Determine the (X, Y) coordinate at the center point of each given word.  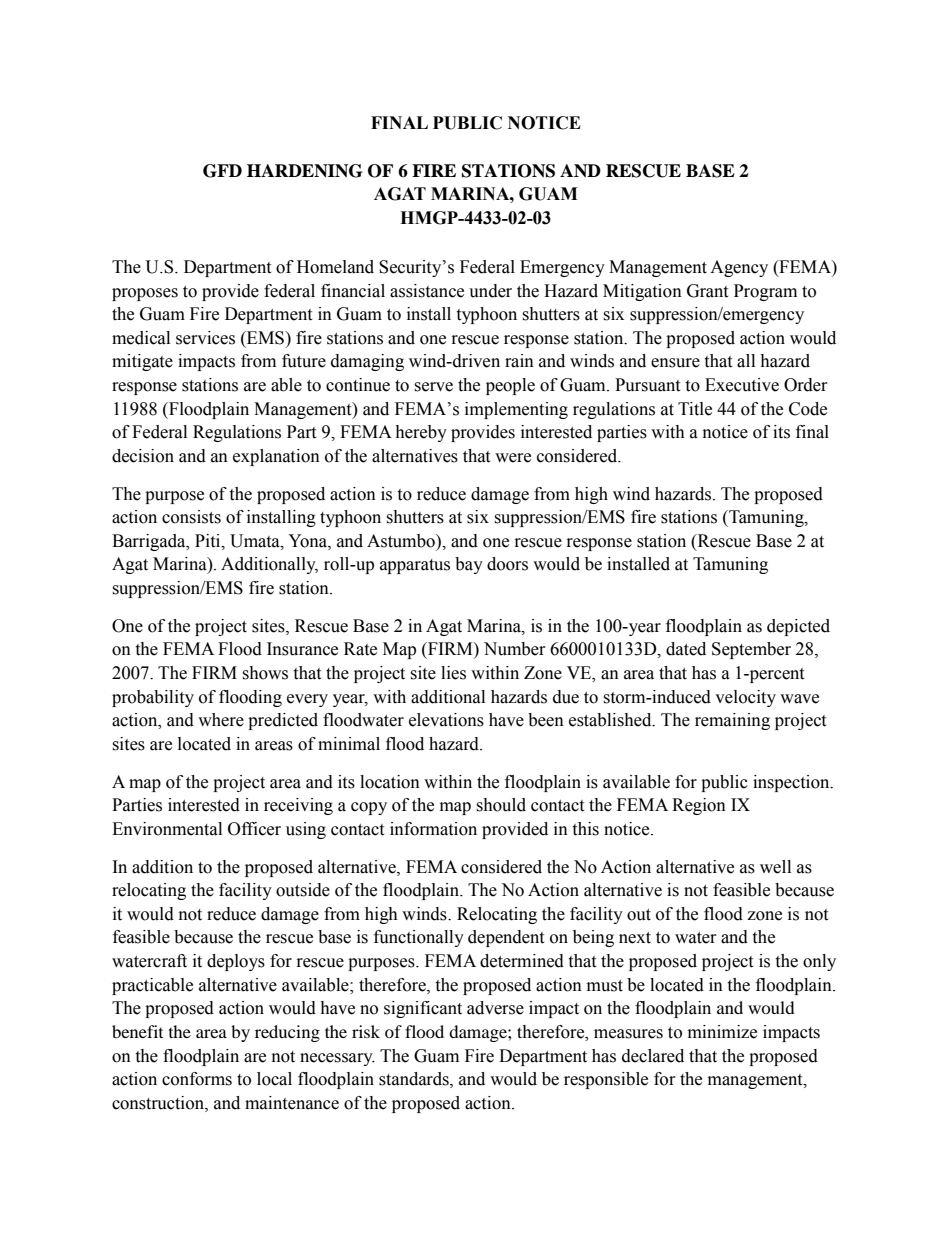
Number (515, 649)
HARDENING (304, 171)
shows (265, 673)
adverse (495, 1008)
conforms (197, 1079)
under (490, 291)
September (751, 650)
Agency (739, 268)
